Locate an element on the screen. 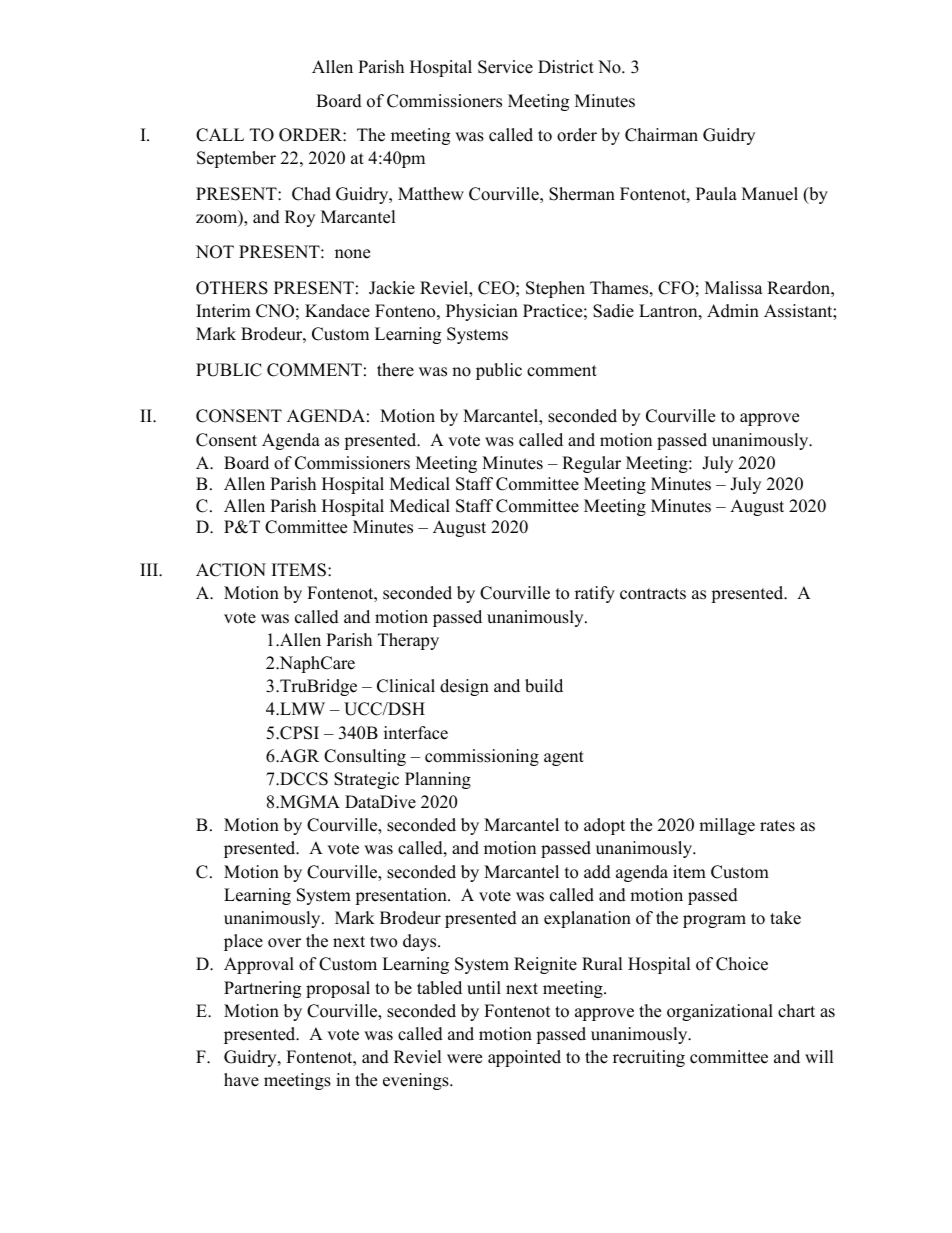 Image resolution: width=952 pixels, height=1233 pixels. have is located at coordinates (241, 1080).
